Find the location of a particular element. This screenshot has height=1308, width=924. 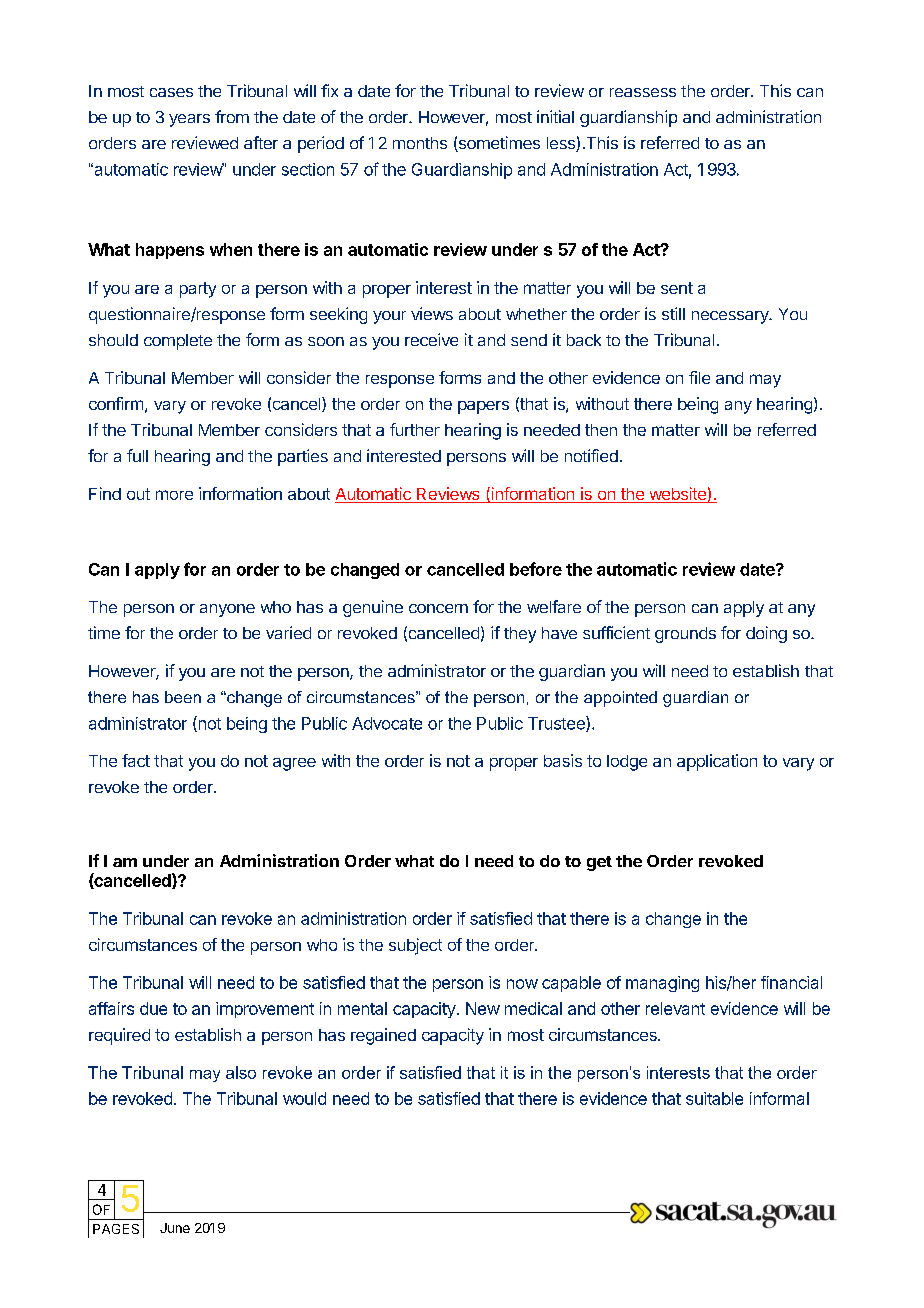

reassess is located at coordinates (643, 92).
